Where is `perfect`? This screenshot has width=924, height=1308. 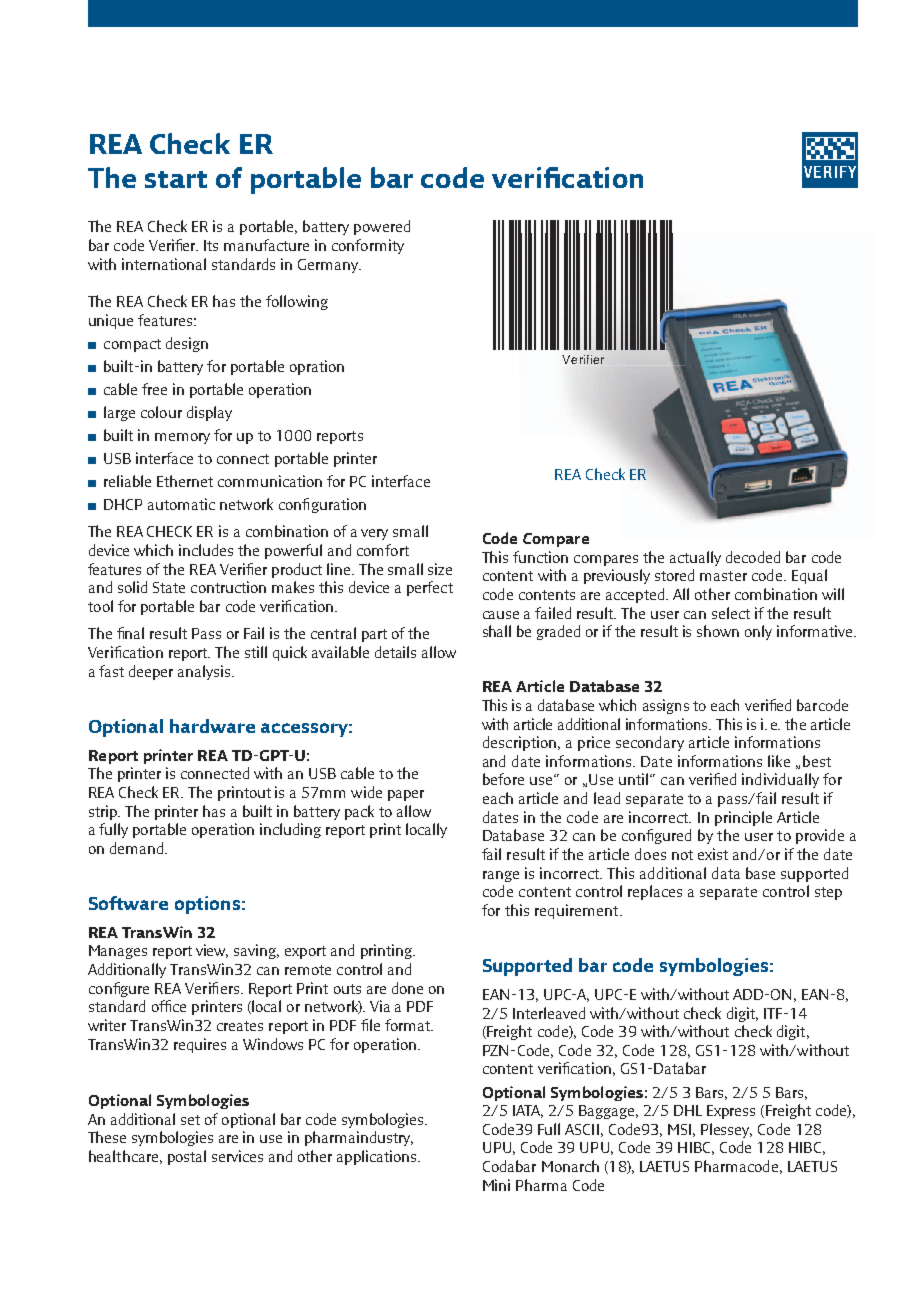
perfect is located at coordinates (430, 588).
